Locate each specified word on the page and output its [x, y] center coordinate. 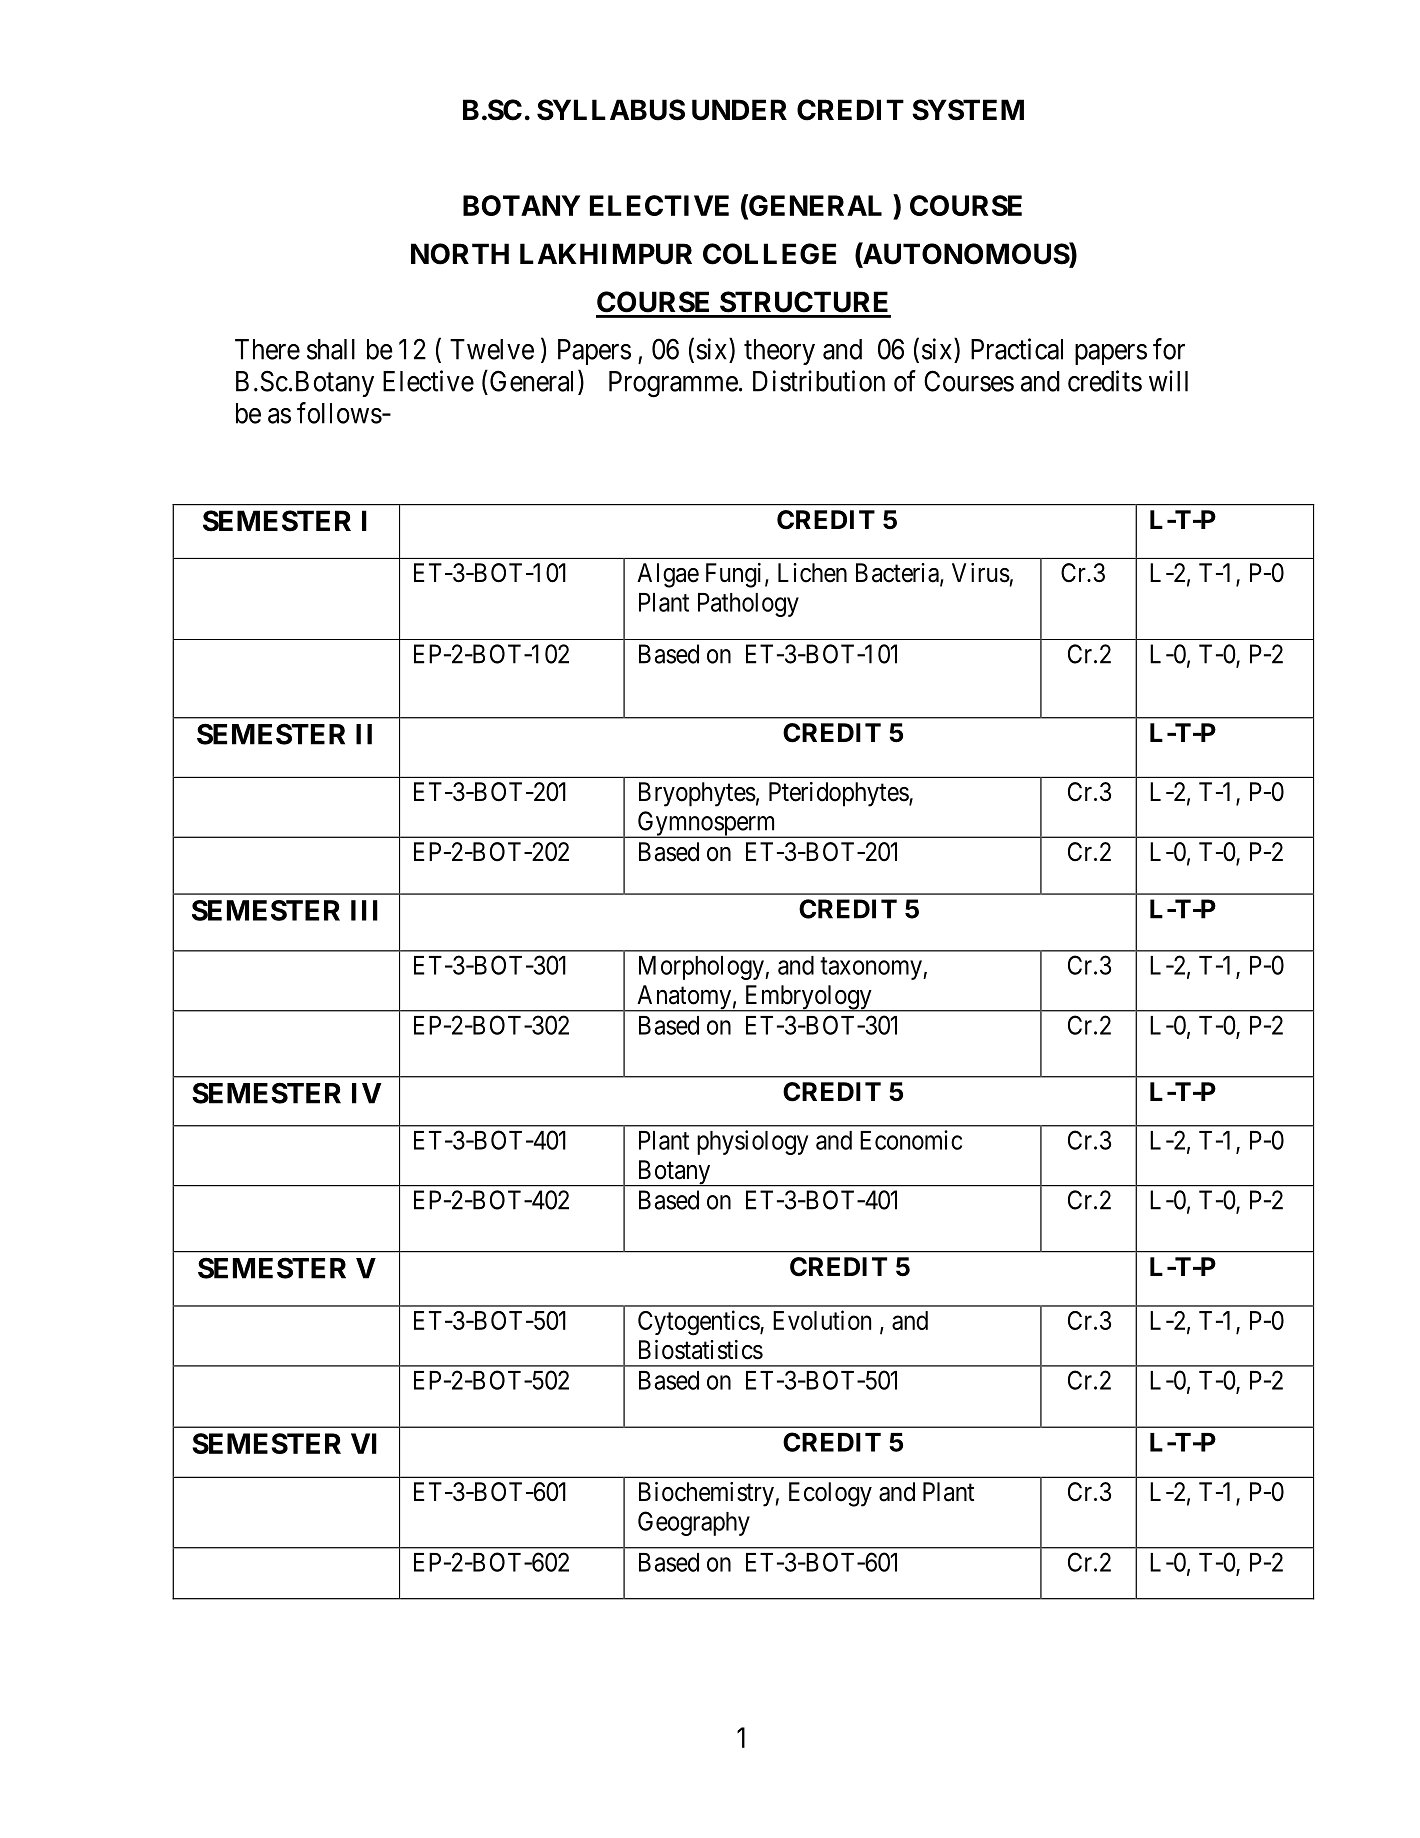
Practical [1017, 349]
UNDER [739, 110]
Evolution [822, 1320]
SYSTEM [968, 110]
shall [331, 349]
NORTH [460, 254]
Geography [694, 1523]
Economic [911, 1140]
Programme [673, 384]
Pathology [748, 605]
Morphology [702, 968]
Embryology [808, 998]
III [364, 910]
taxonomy [872, 968]
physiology [752, 1142]
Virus [981, 573]
